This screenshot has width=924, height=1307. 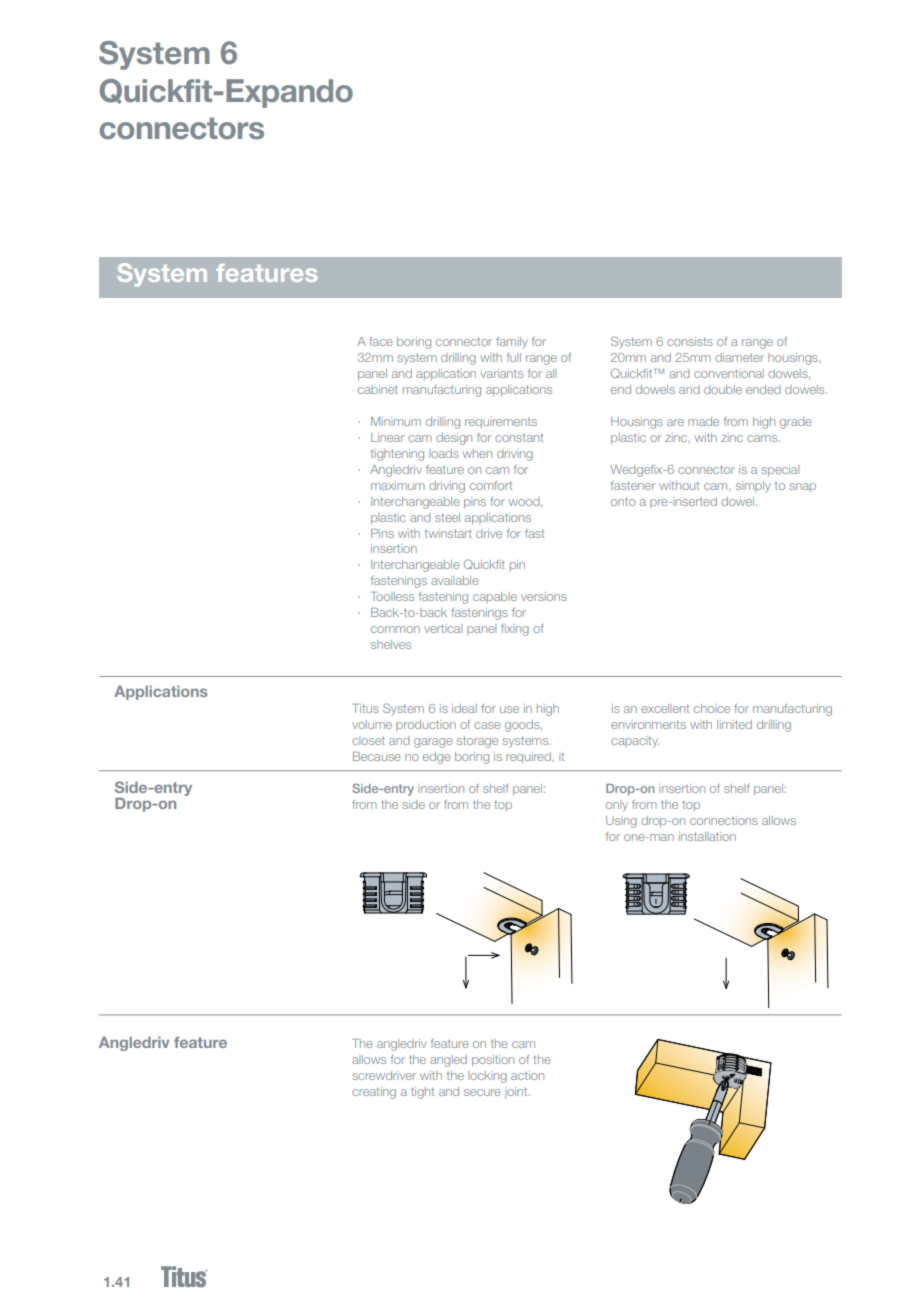 I want to click on face, so click(x=380, y=341).
